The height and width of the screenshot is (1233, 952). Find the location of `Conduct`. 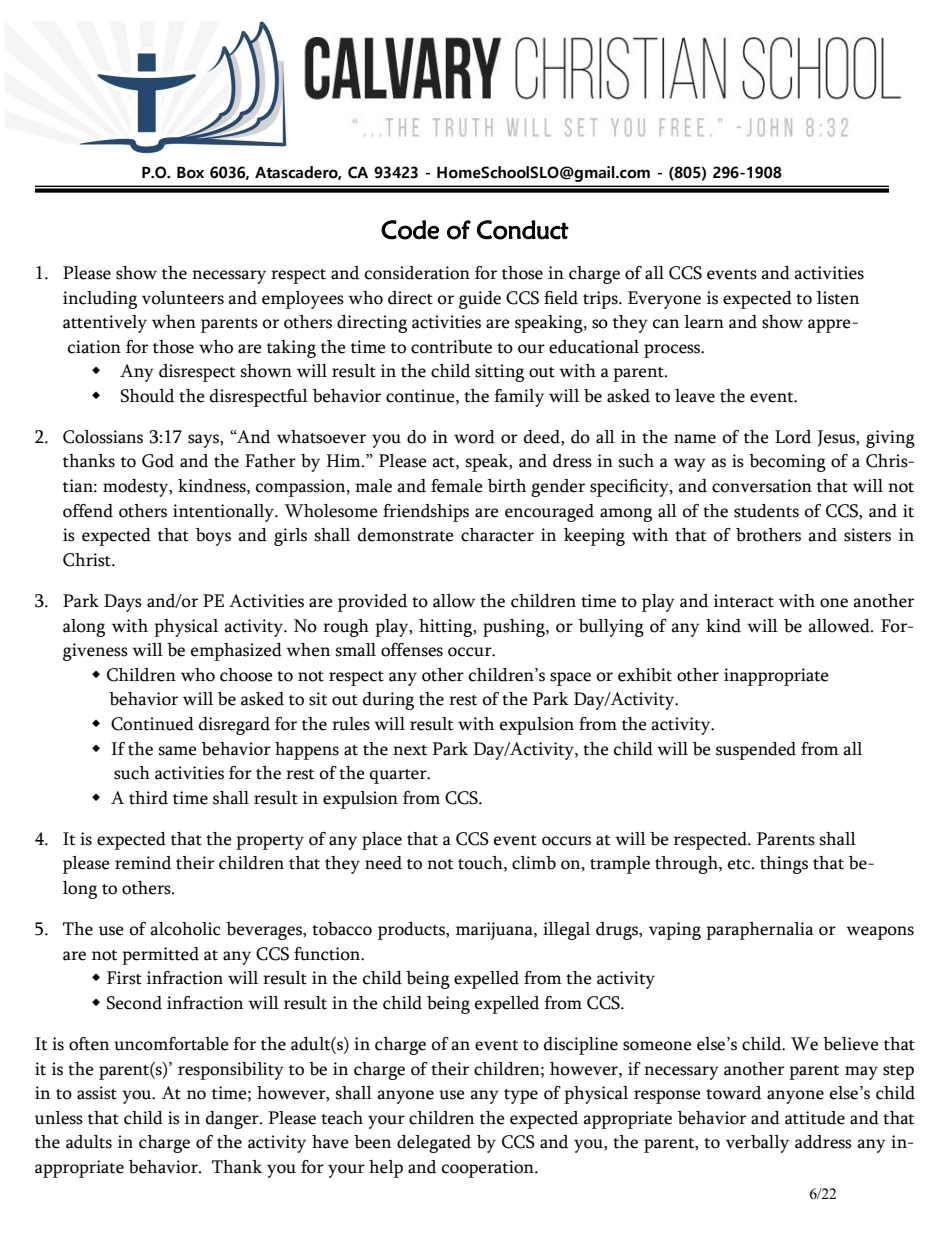

Conduct is located at coordinates (523, 230).
